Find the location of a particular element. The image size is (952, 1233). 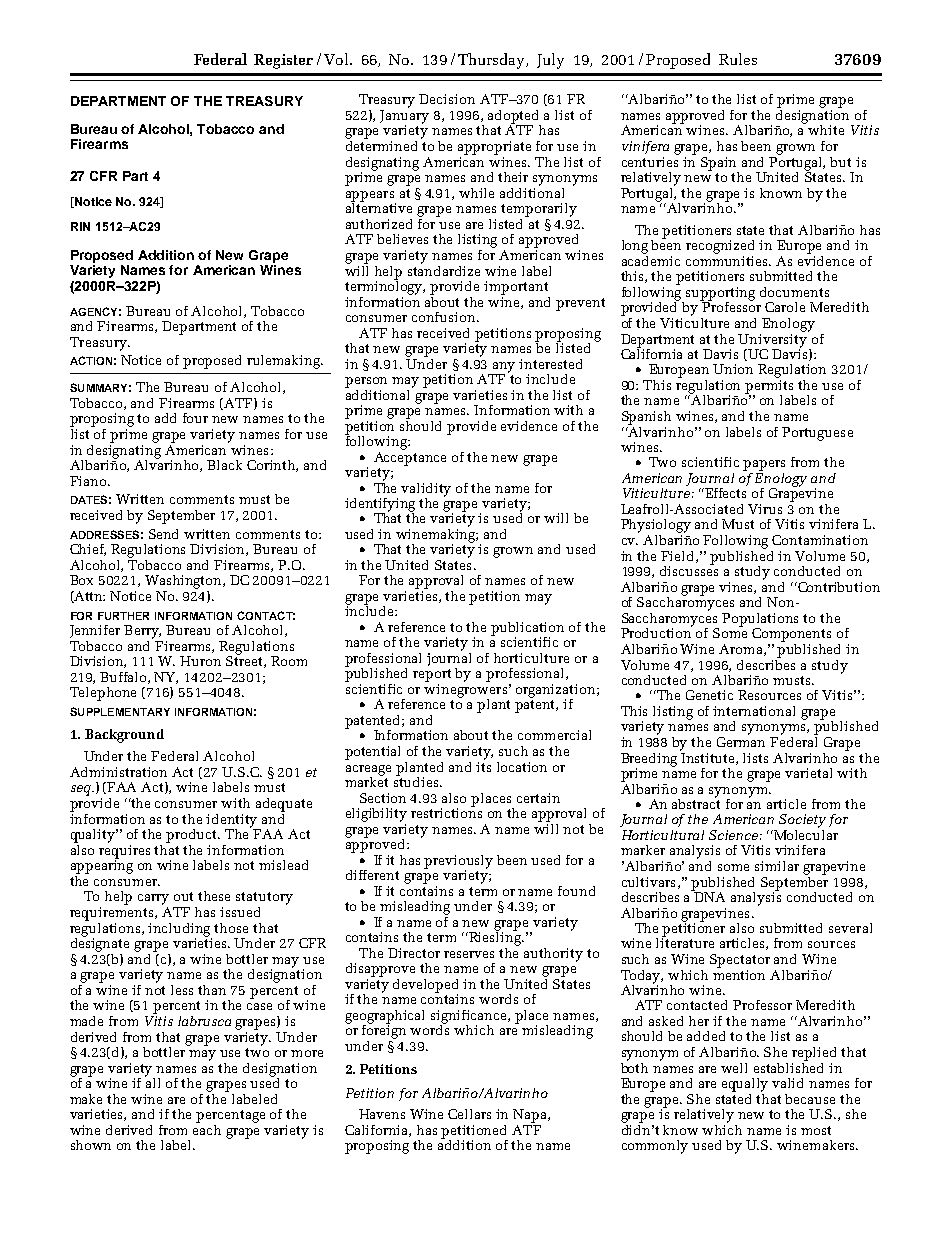

horticulture is located at coordinates (531, 658).
